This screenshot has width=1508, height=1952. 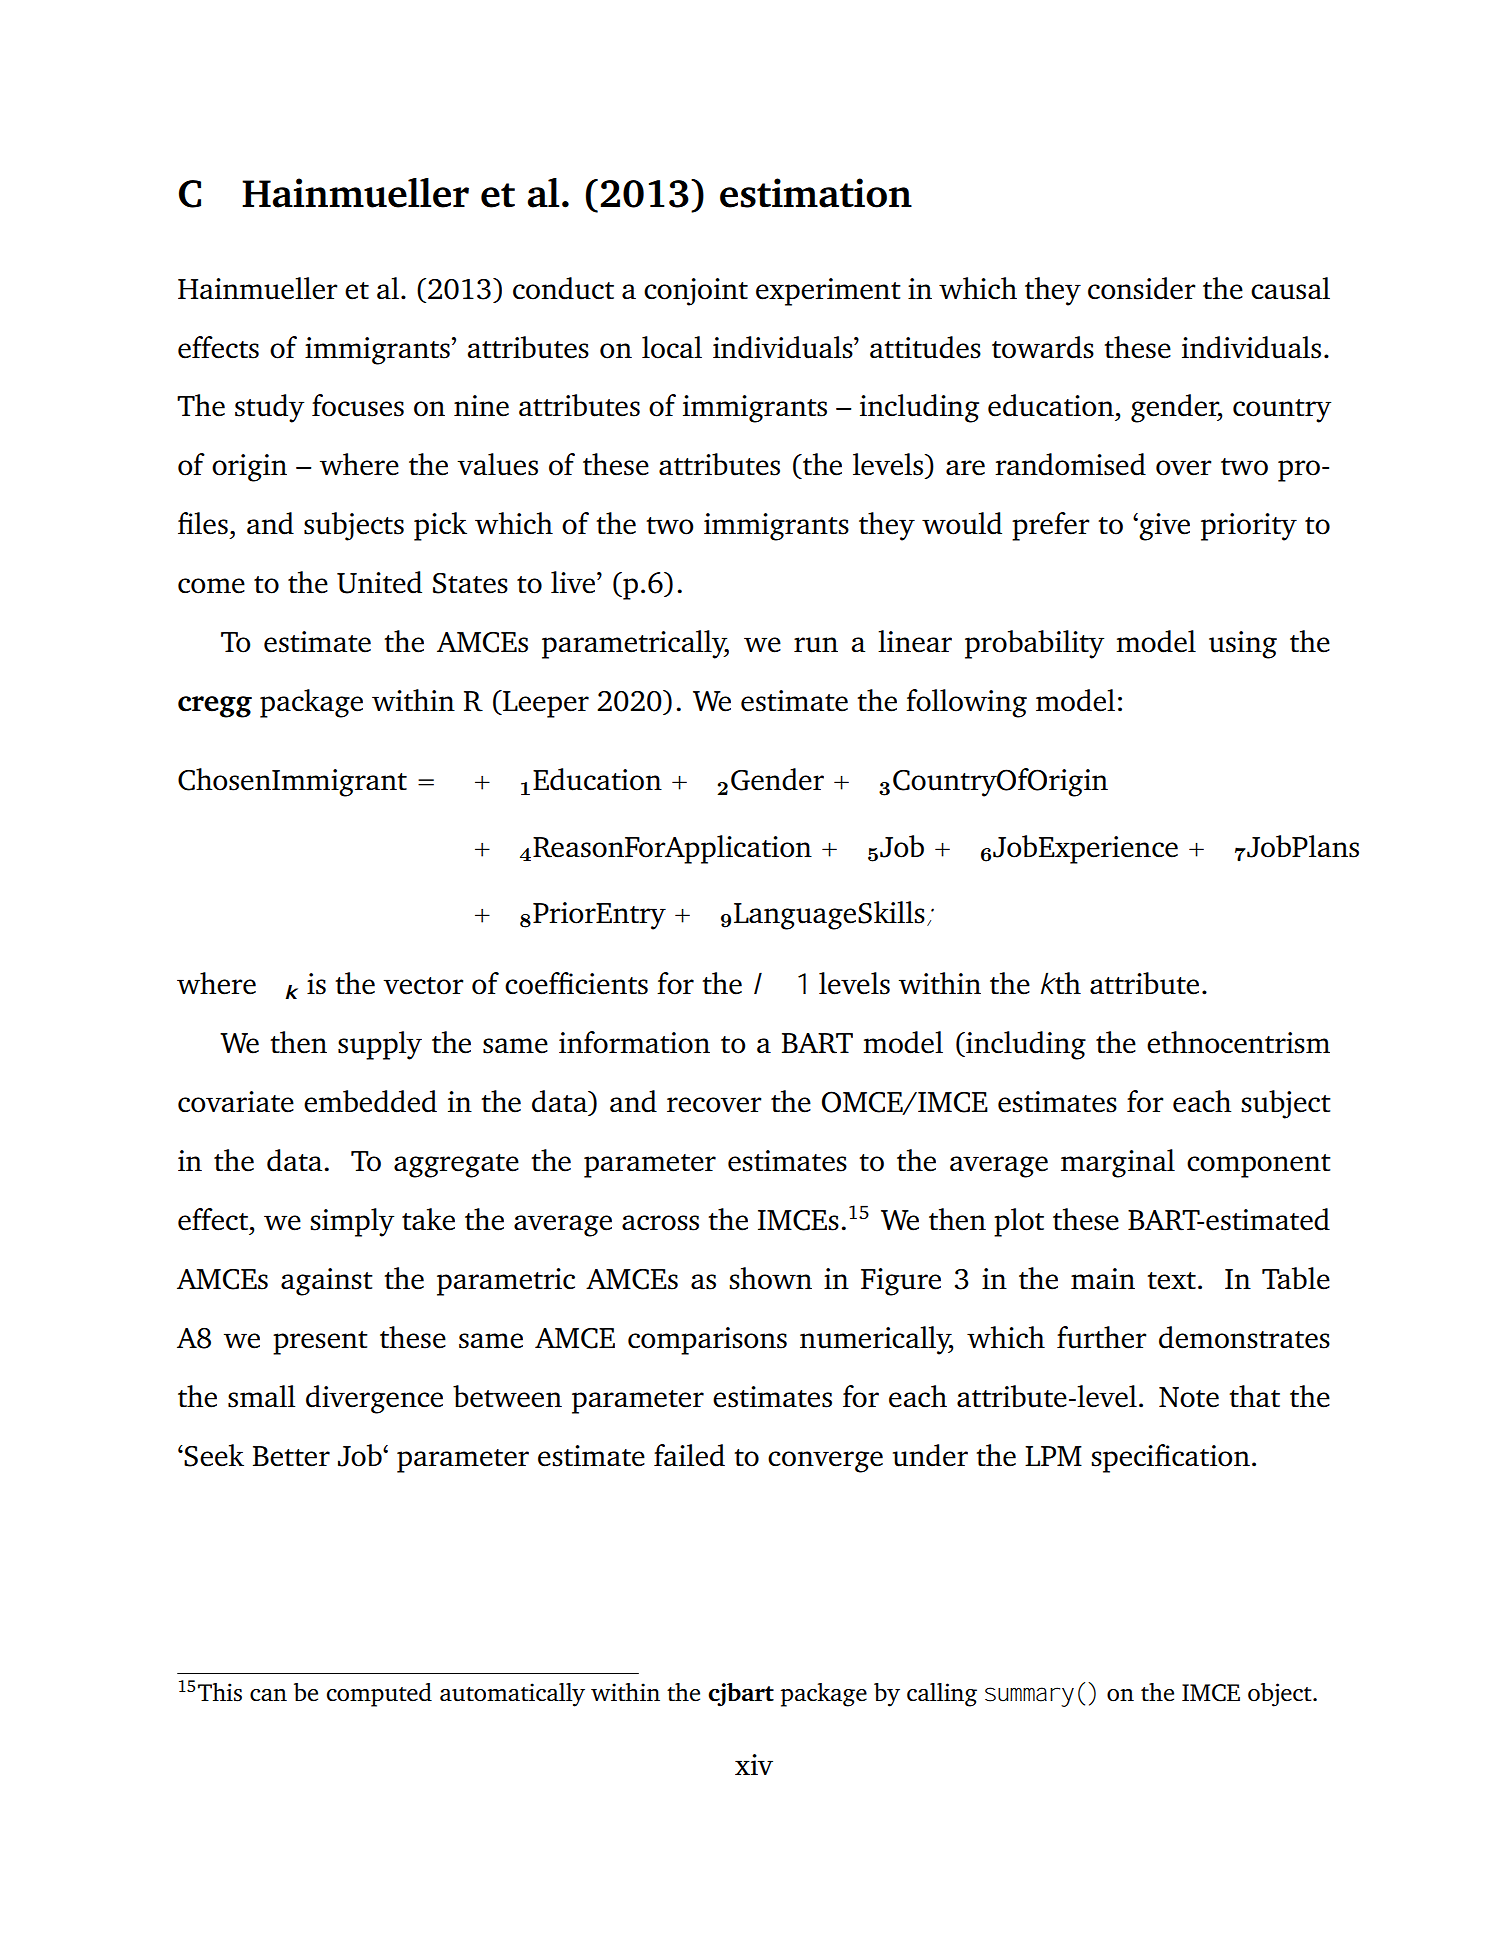 What do you see at coordinates (423, 986) in the screenshot?
I see `vector` at bounding box center [423, 986].
